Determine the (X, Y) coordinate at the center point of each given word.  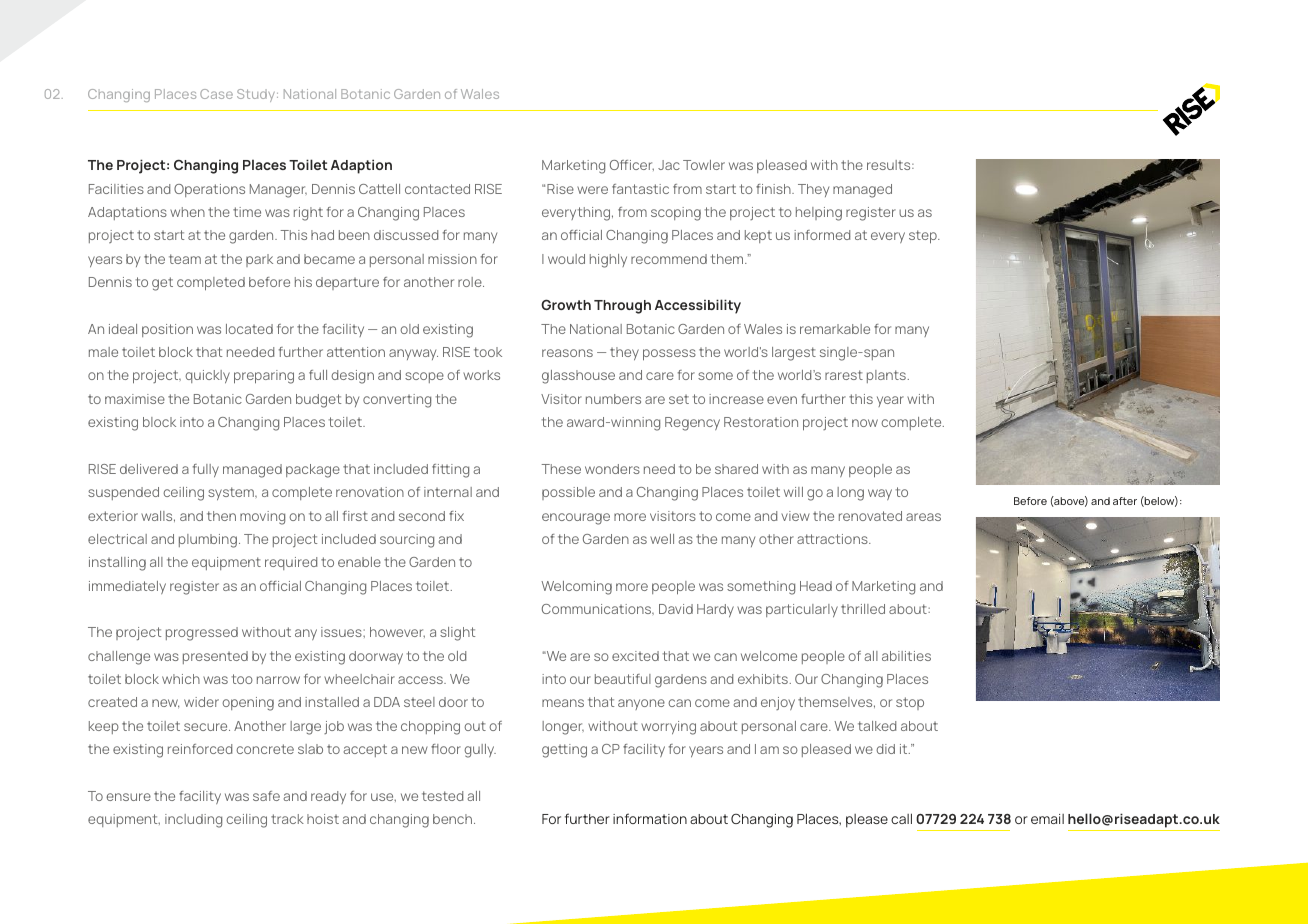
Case (216, 94)
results (890, 165)
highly (608, 261)
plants (886, 376)
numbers (613, 399)
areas (923, 517)
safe (266, 796)
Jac (669, 165)
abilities (906, 656)
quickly (207, 376)
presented (215, 657)
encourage (576, 519)
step (924, 237)
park (259, 260)
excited (635, 656)
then (221, 516)
